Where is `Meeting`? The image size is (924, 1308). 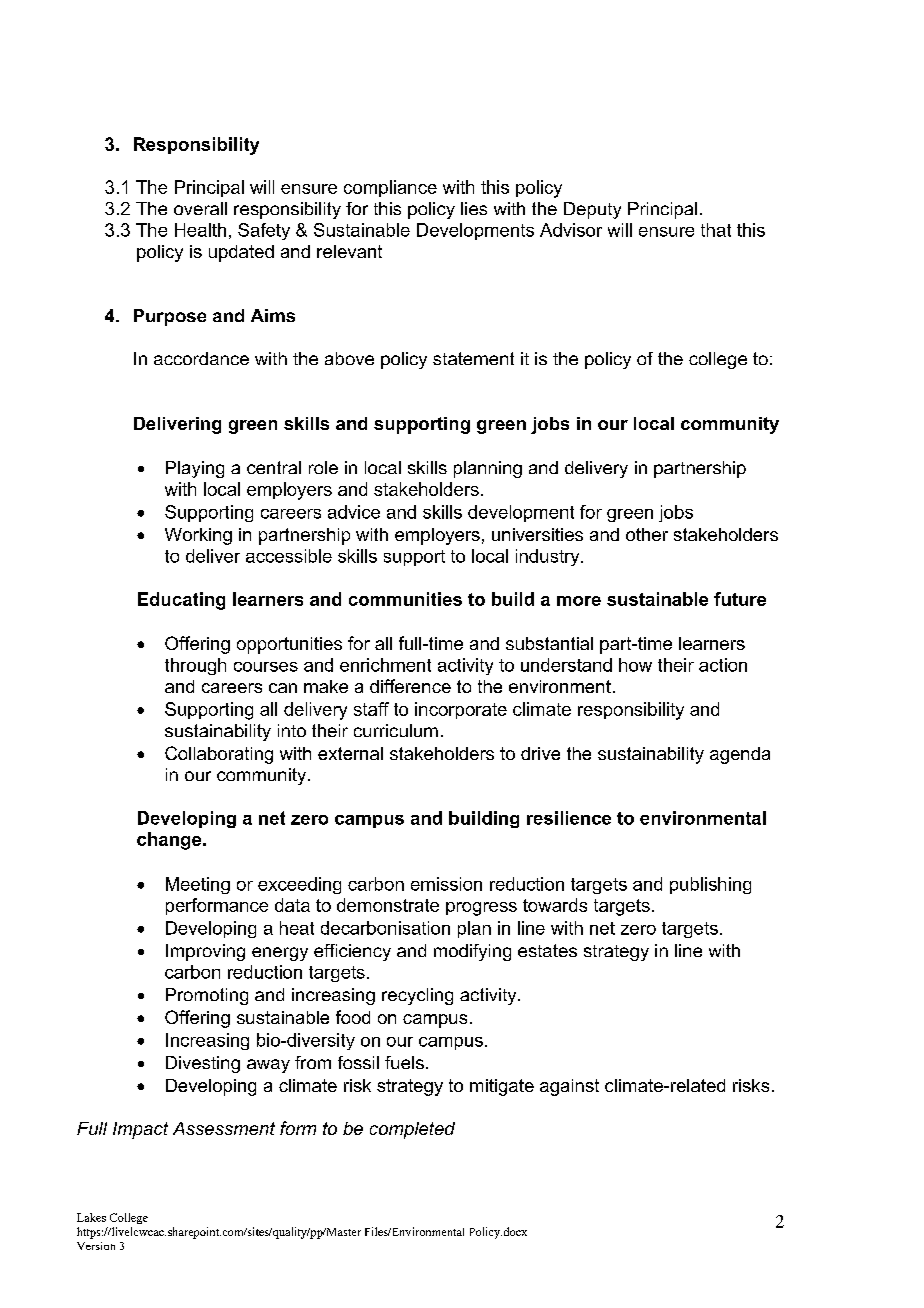 Meeting is located at coordinates (198, 885).
